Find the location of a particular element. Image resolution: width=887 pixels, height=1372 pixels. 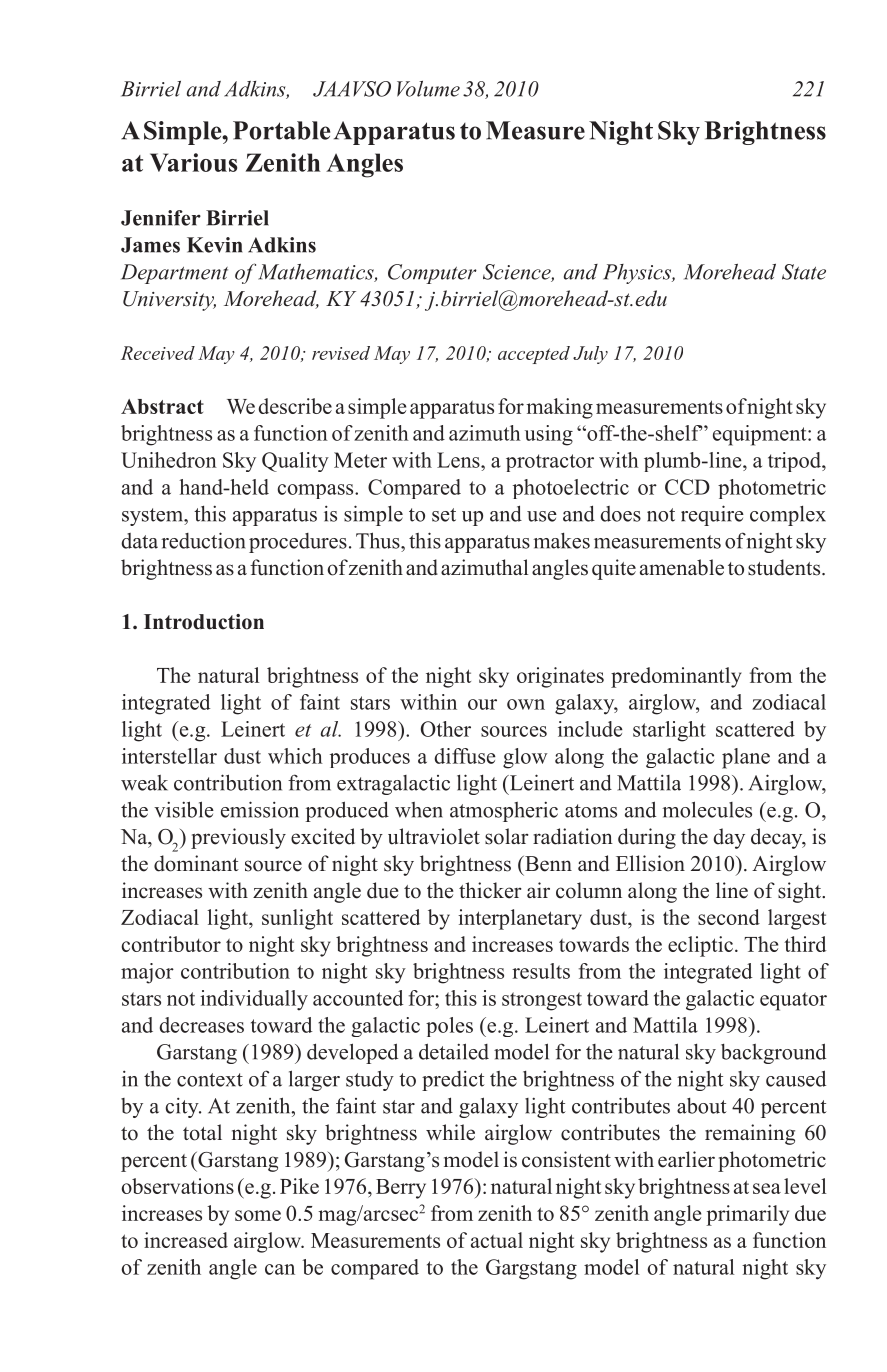

increased is located at coordinates (186, 1240).
